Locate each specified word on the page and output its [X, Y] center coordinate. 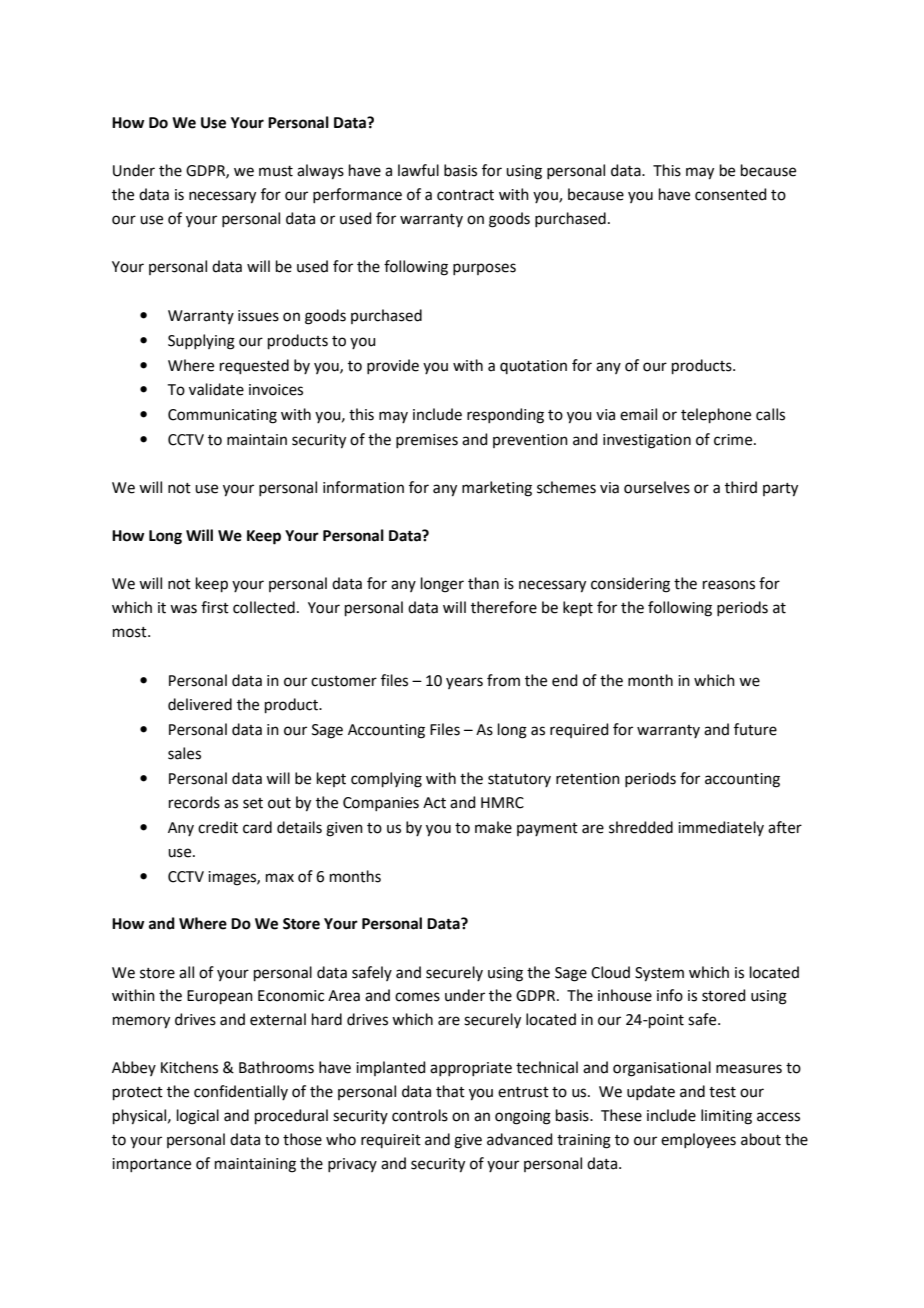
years [464, 683]
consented [731, 194]
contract [465, 195]
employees [698, 1140]
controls [420, 1115]
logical [198, 1117]
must [276, 171]
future [755, 729]
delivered [200, 704]
